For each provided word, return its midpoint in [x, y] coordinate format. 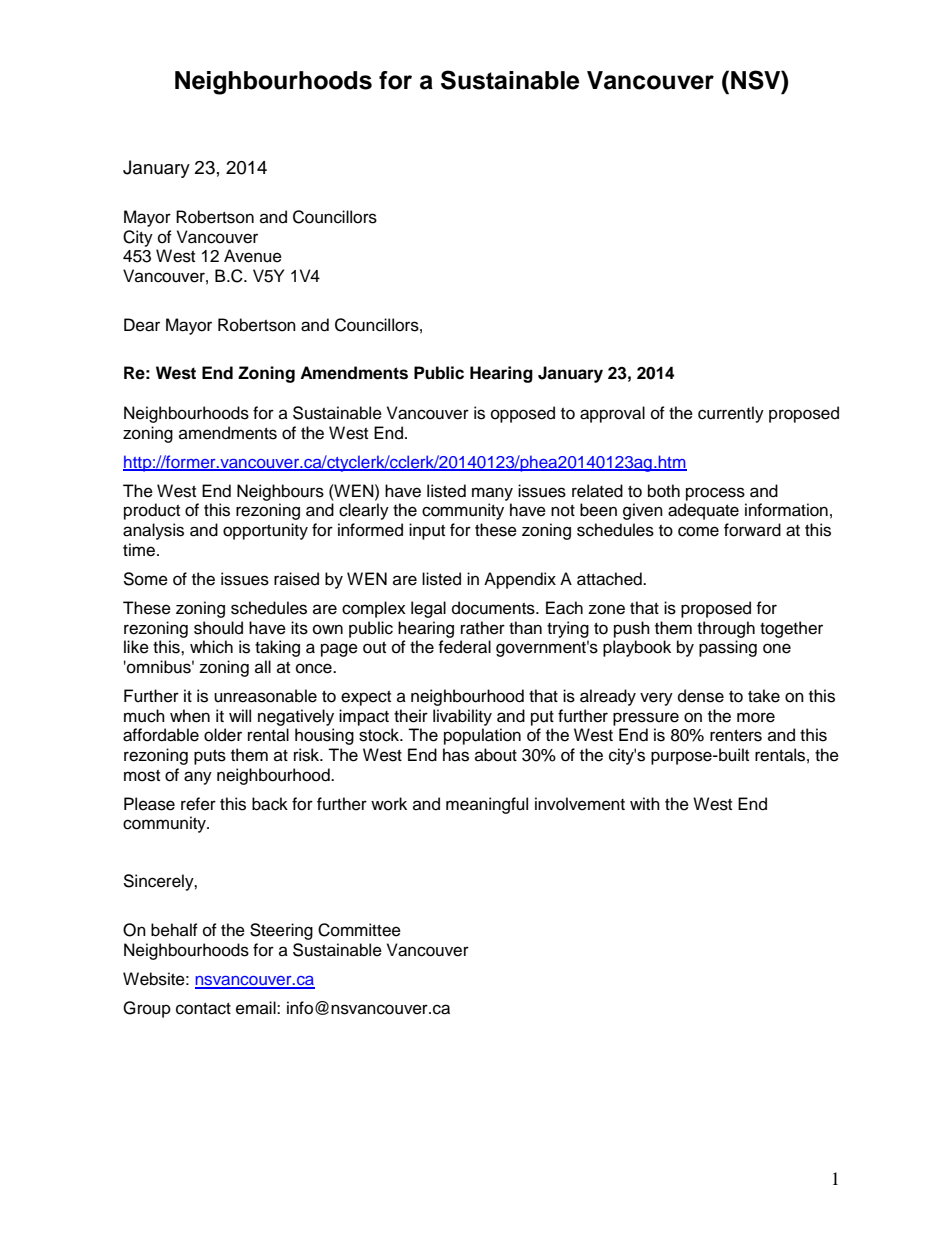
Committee [359, 930]
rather [483, 628]
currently [731, 414]
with [645, 803]
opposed [523, 414]
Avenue [253, 256]
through [726, 629]
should [218, 628]
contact [203, 1009]
